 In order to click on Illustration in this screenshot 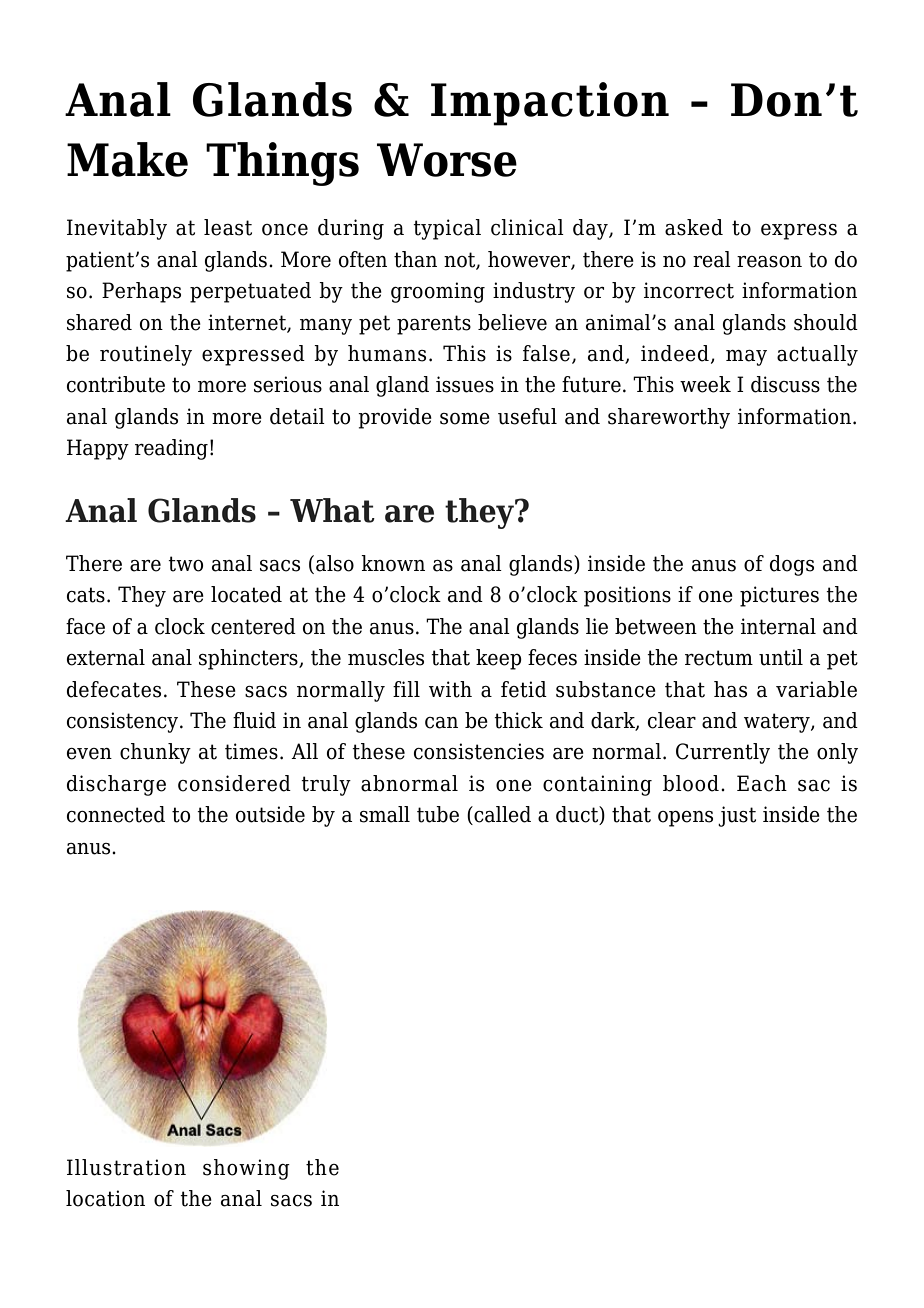, I will do `click(126, 1167)`.
